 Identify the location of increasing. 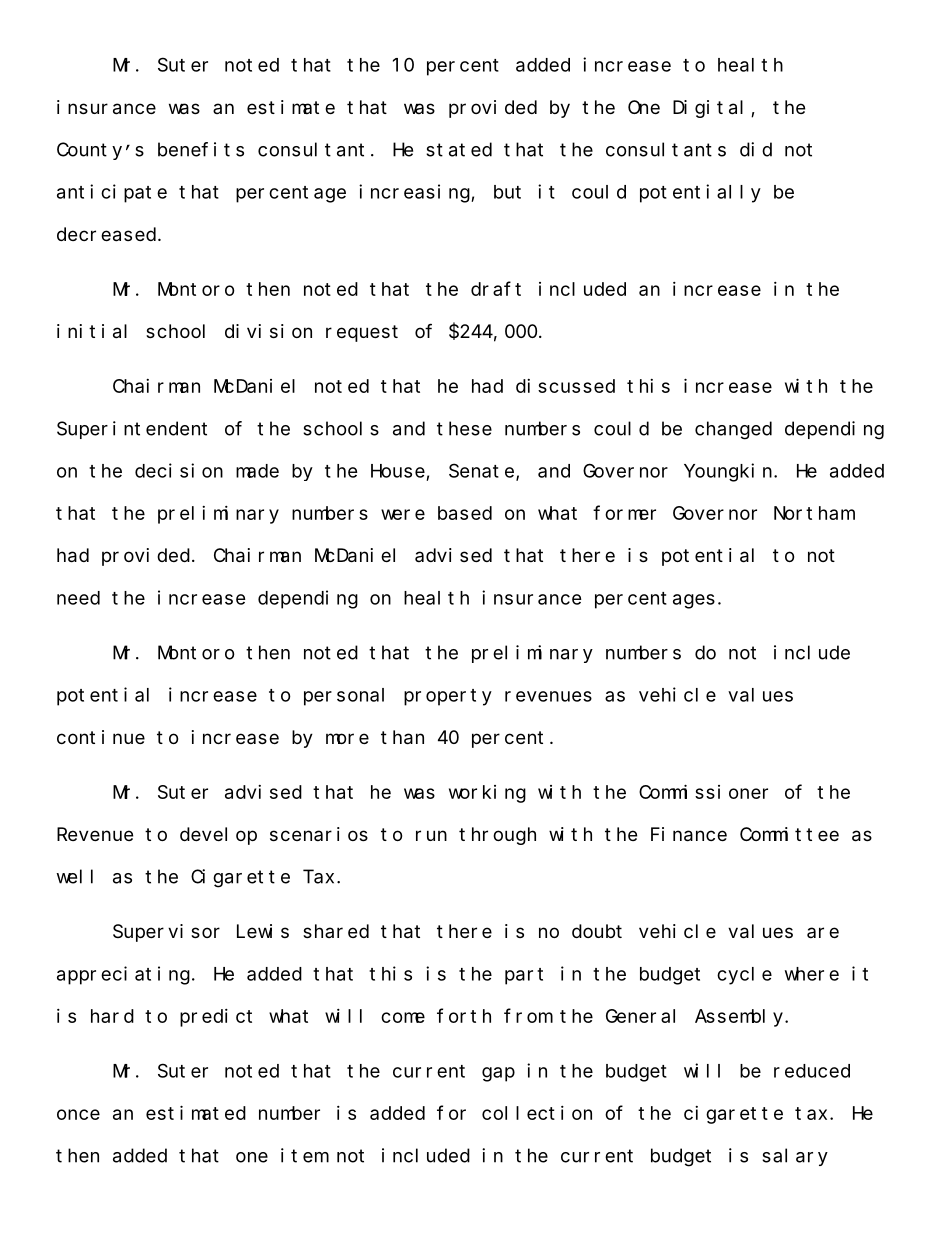
(415, 193).
